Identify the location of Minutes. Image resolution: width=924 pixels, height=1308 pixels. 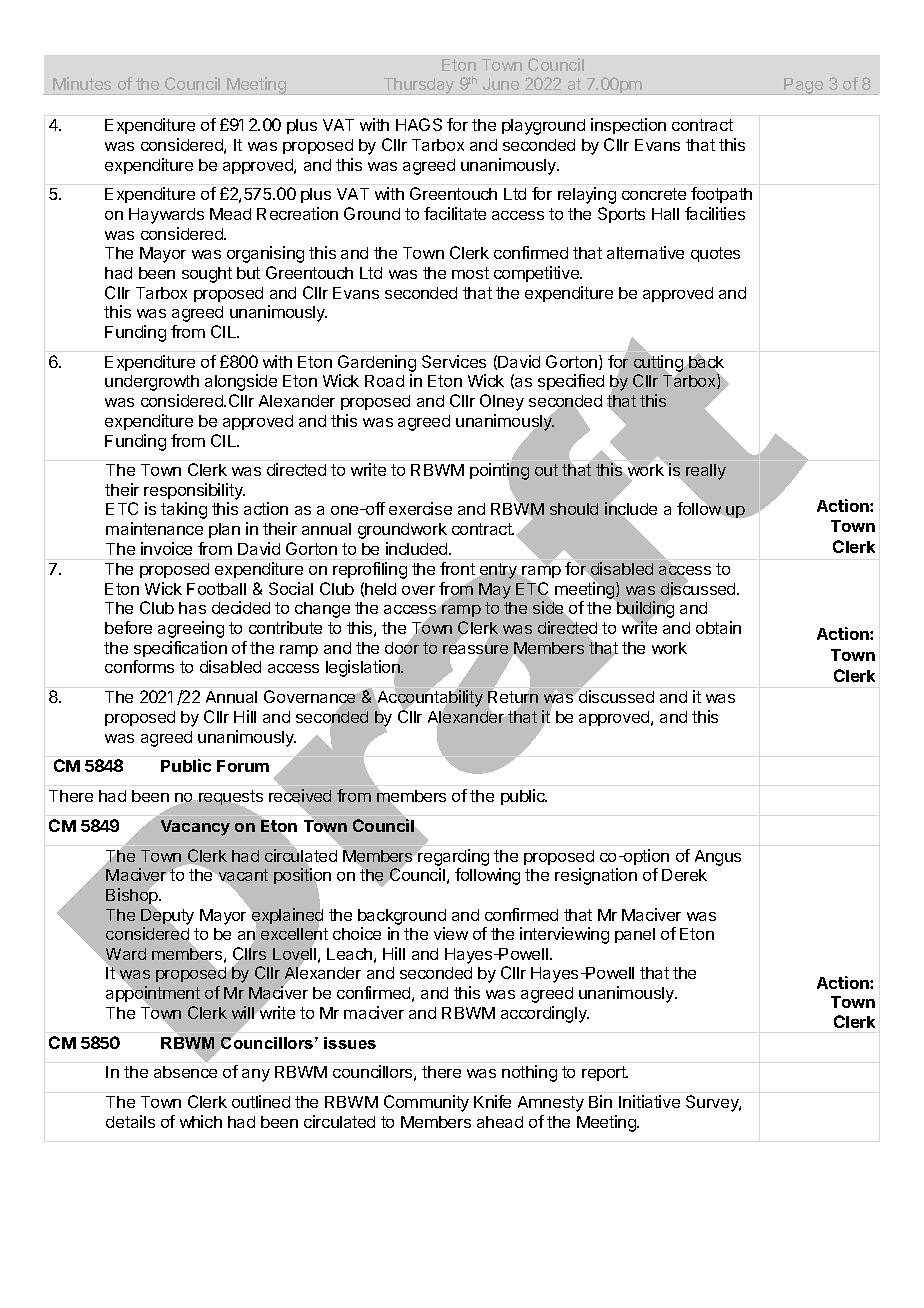
(82, 83).
